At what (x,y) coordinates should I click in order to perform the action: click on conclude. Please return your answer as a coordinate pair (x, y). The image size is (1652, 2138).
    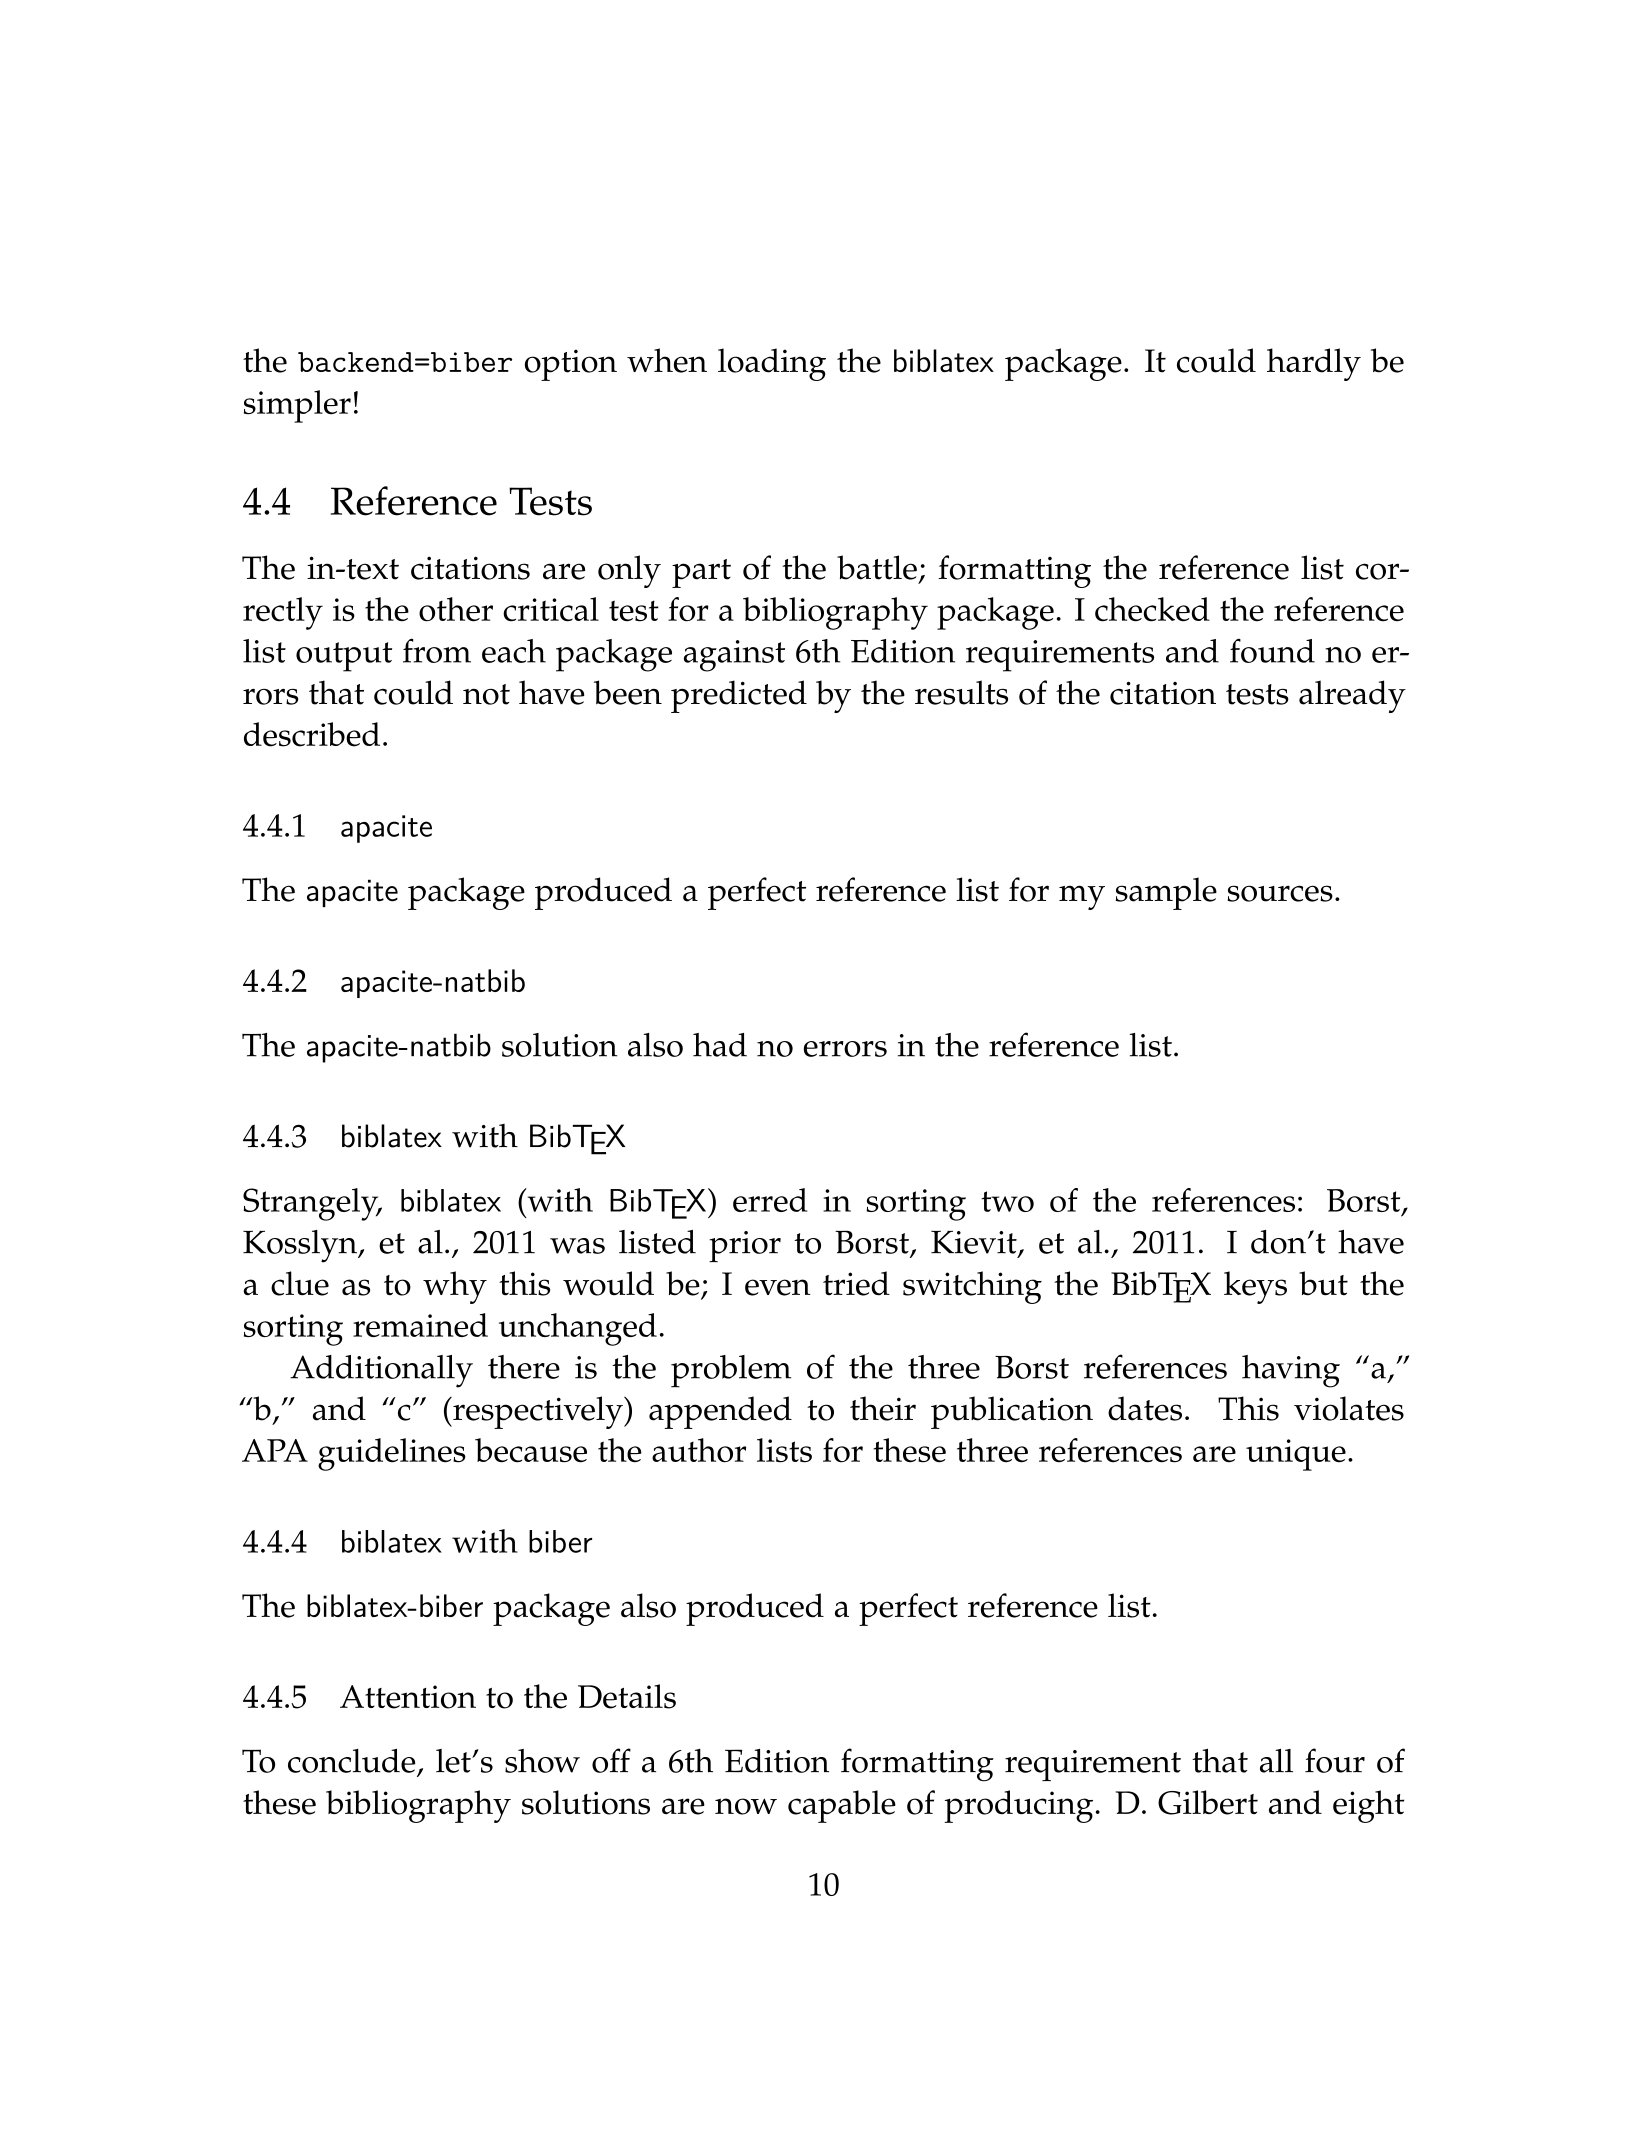
    Looking at the image, I should click on (351, 1760).
